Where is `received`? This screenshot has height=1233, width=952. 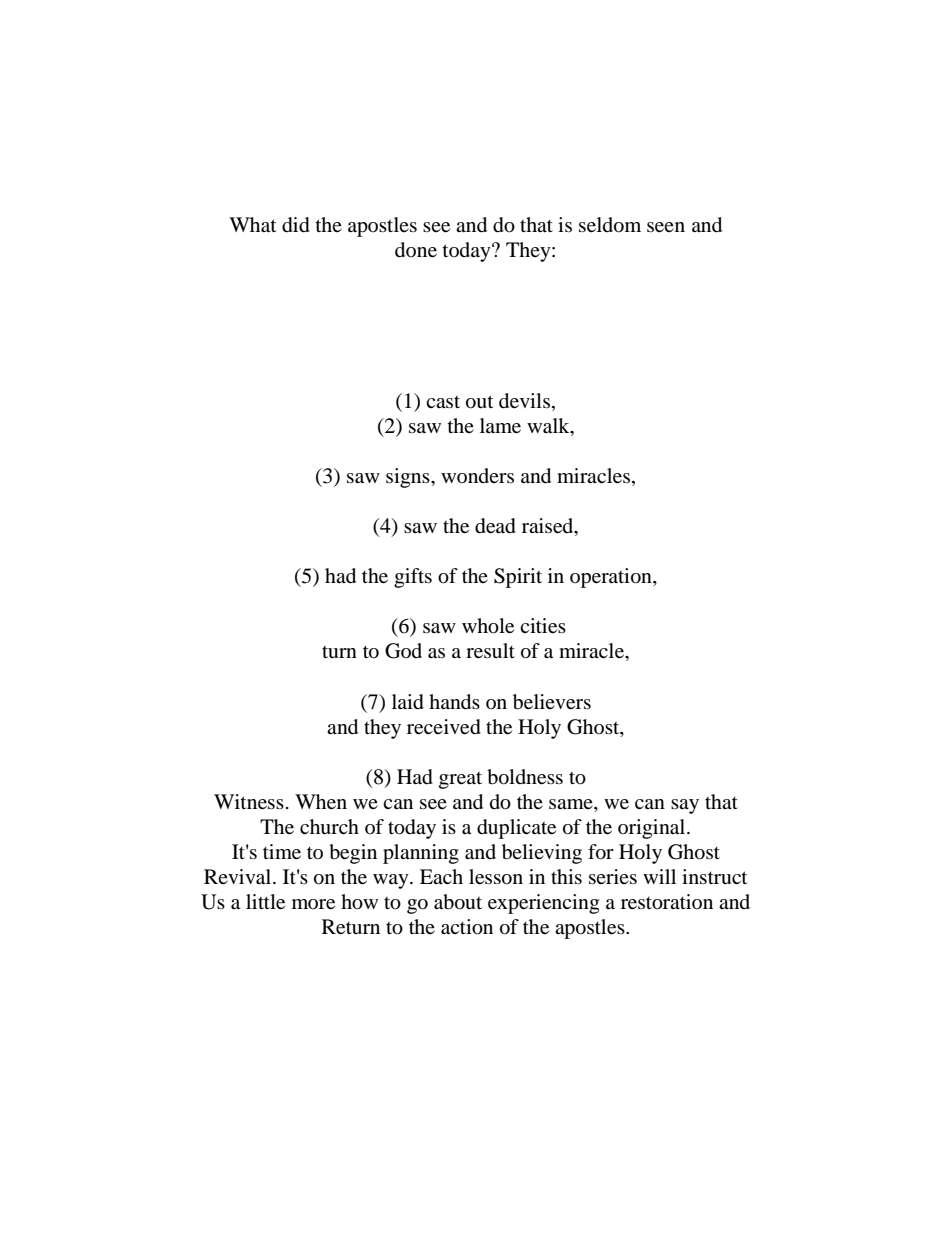 received is located at coordinates (444, 727).
